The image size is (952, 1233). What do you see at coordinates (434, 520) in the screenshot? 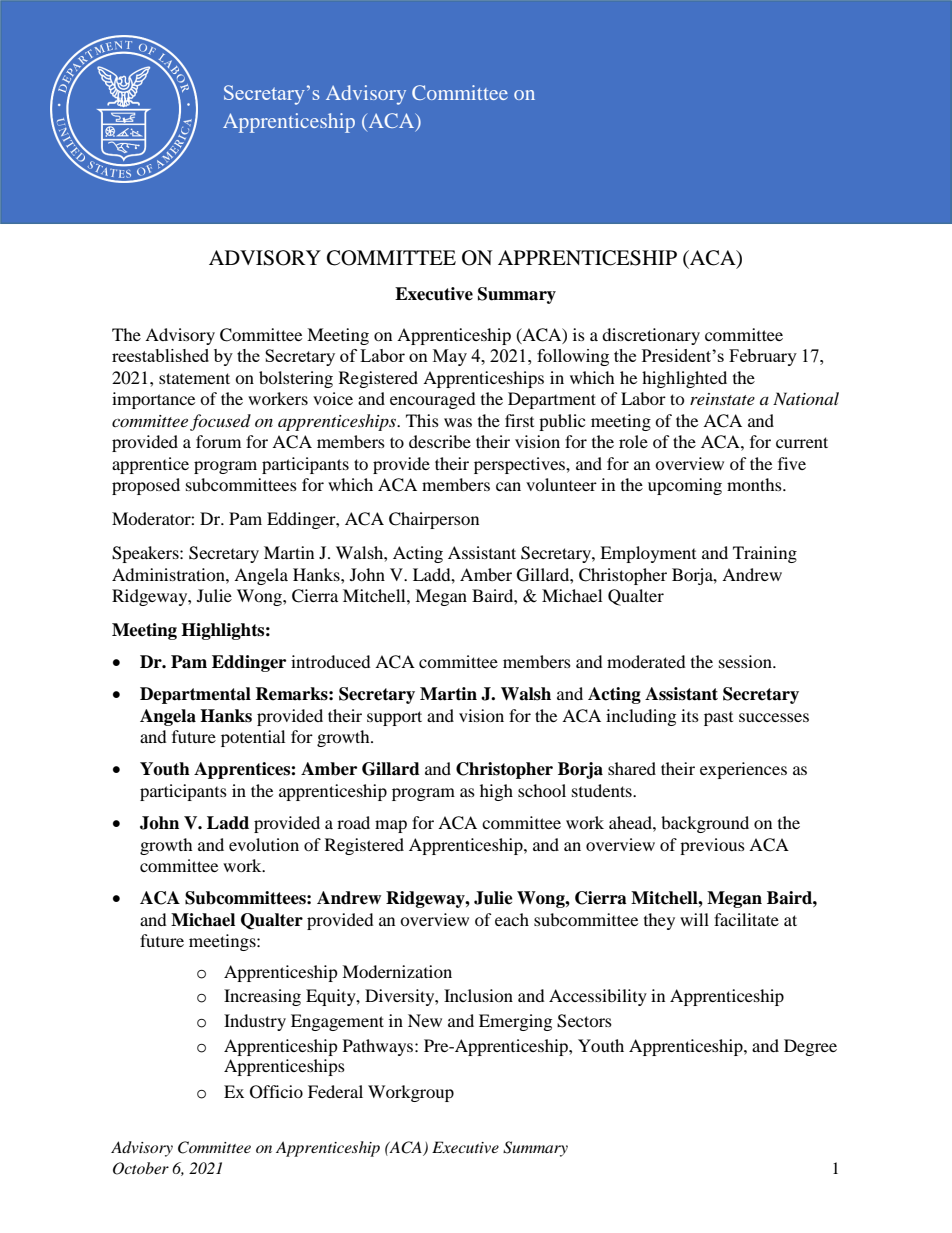
I see `Chairperson` at bounding box center [434, 520].
